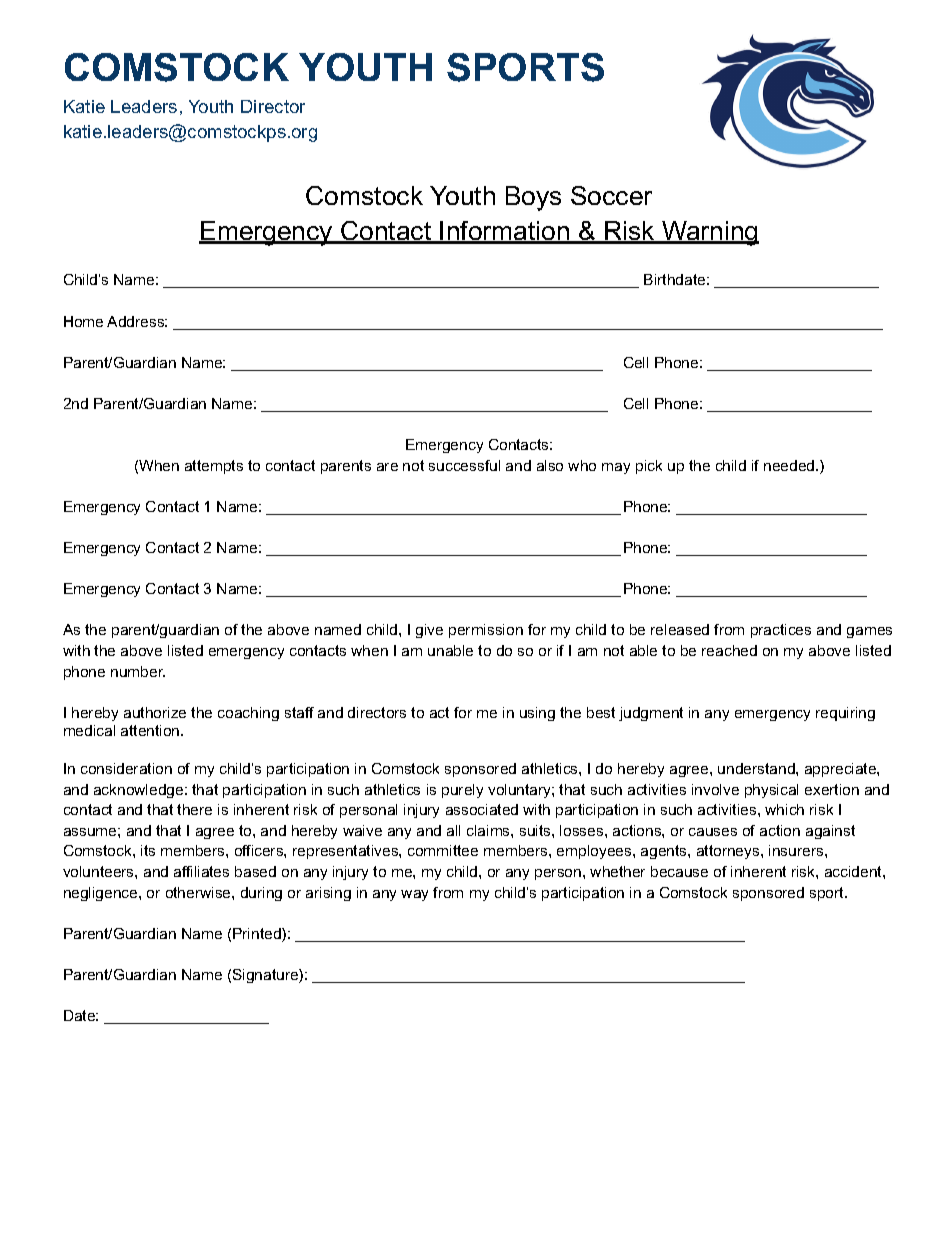 This screenshot has width=952, height=1233. What do you see at coordinates (505, 232) in the screenshot?
I see `Information` at bounding box center [505, 232].
